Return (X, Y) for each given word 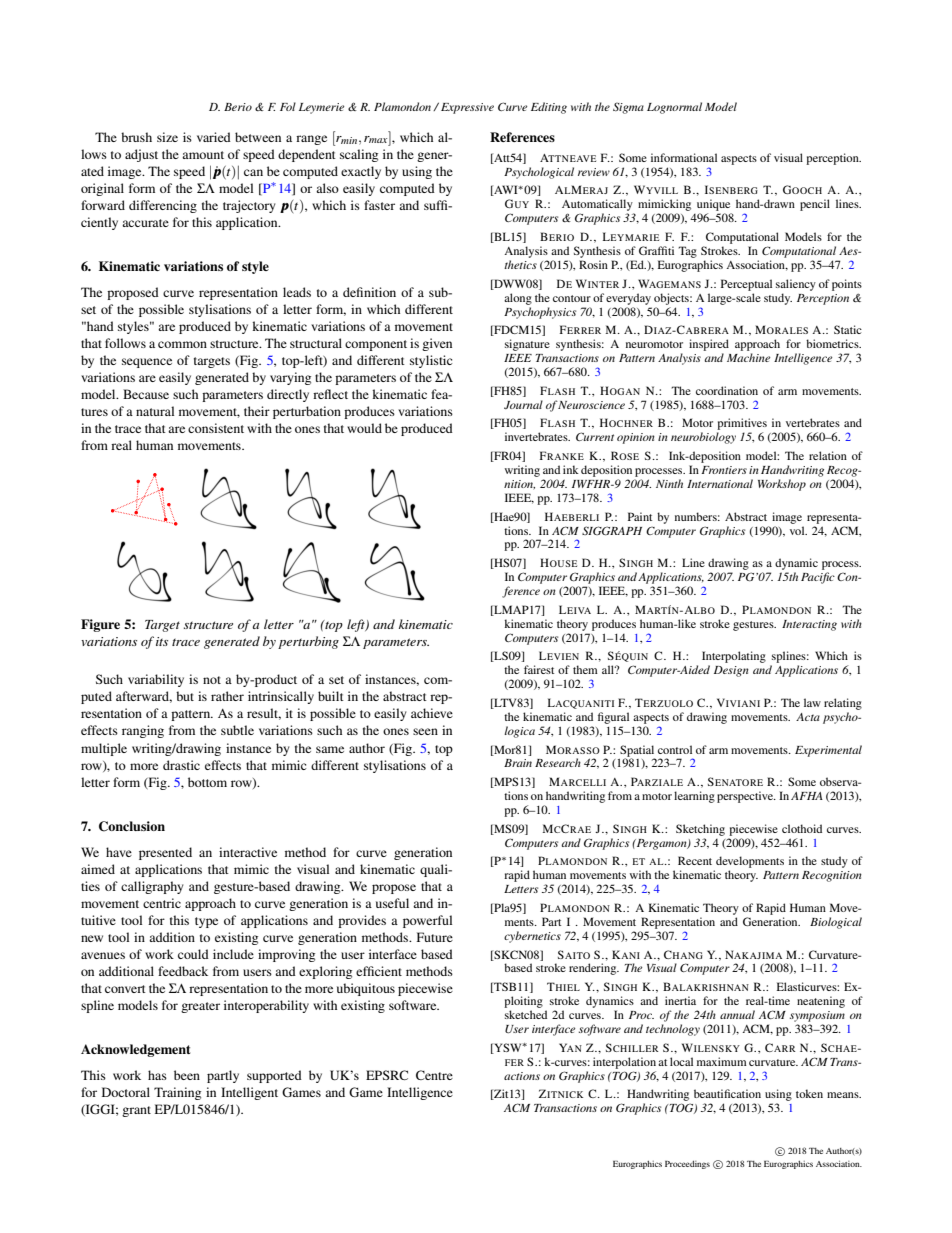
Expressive (467, 108)
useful (392, 903)
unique (714, 206)
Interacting (809, 625)
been (187, 1075)
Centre (434, 1075)
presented (165, 853)
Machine (748, 357)
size (167, 137)
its (162, 641)
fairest (539, 669)
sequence (147, 363)
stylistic (431, 361)
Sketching (700, 830)
